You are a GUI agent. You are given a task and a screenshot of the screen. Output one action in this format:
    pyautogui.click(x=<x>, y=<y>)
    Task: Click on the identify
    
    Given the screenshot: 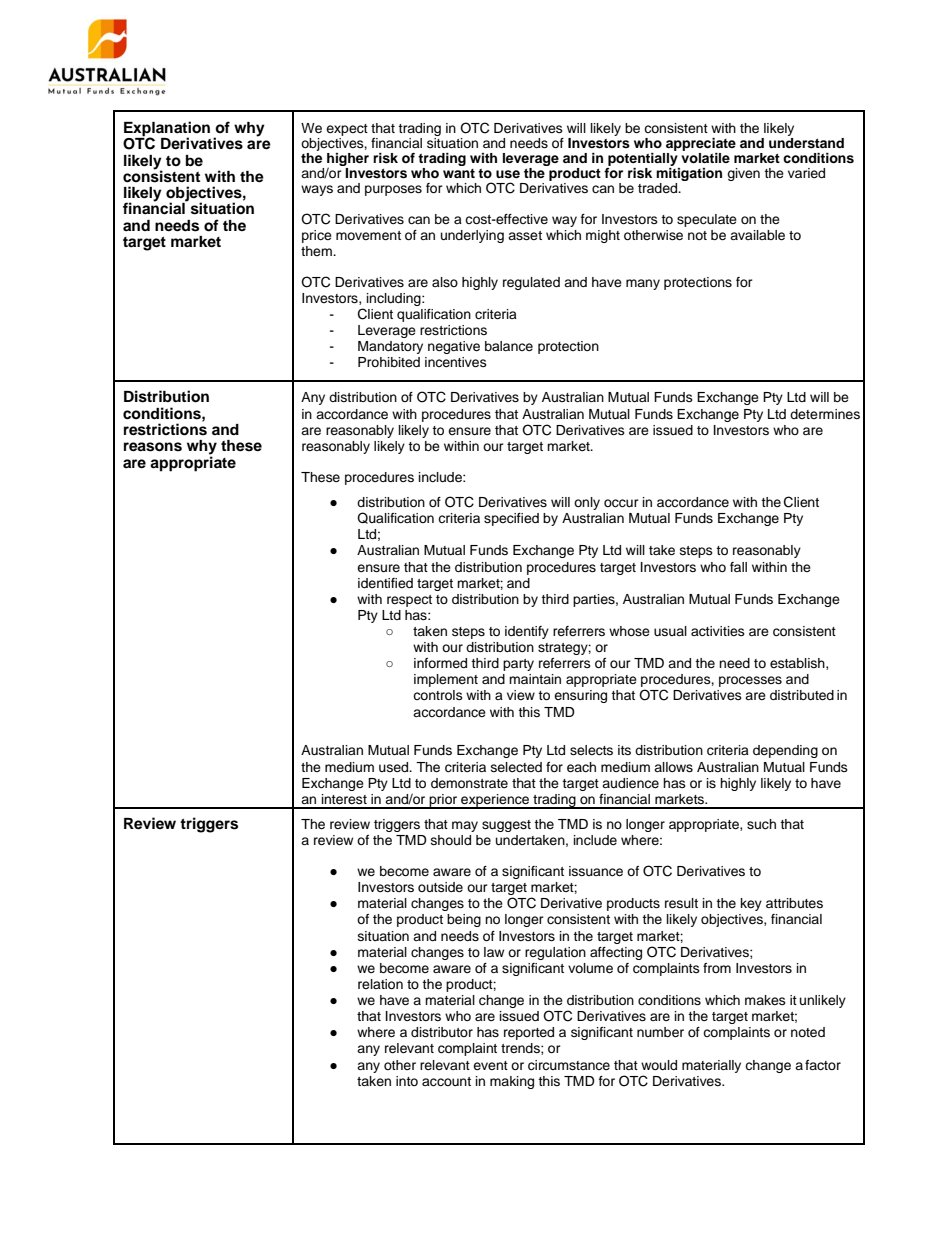 What is the action you would take?
    pyautogui.click(x=527, y=632)
